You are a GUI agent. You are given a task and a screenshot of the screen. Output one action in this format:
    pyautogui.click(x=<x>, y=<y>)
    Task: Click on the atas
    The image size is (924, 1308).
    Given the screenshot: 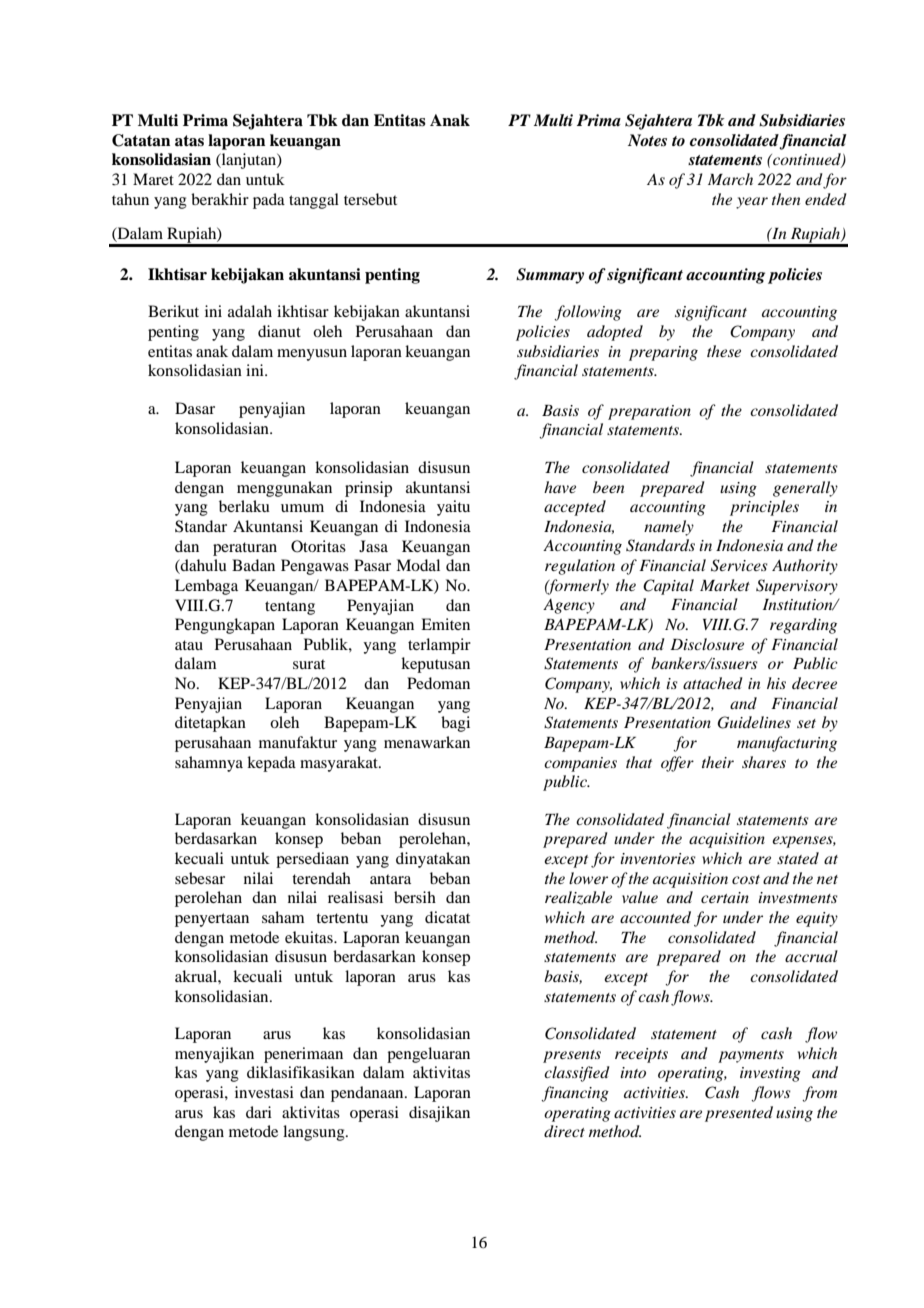 What is the action you would take?
    pyautogui.click(x=189, y=141)
